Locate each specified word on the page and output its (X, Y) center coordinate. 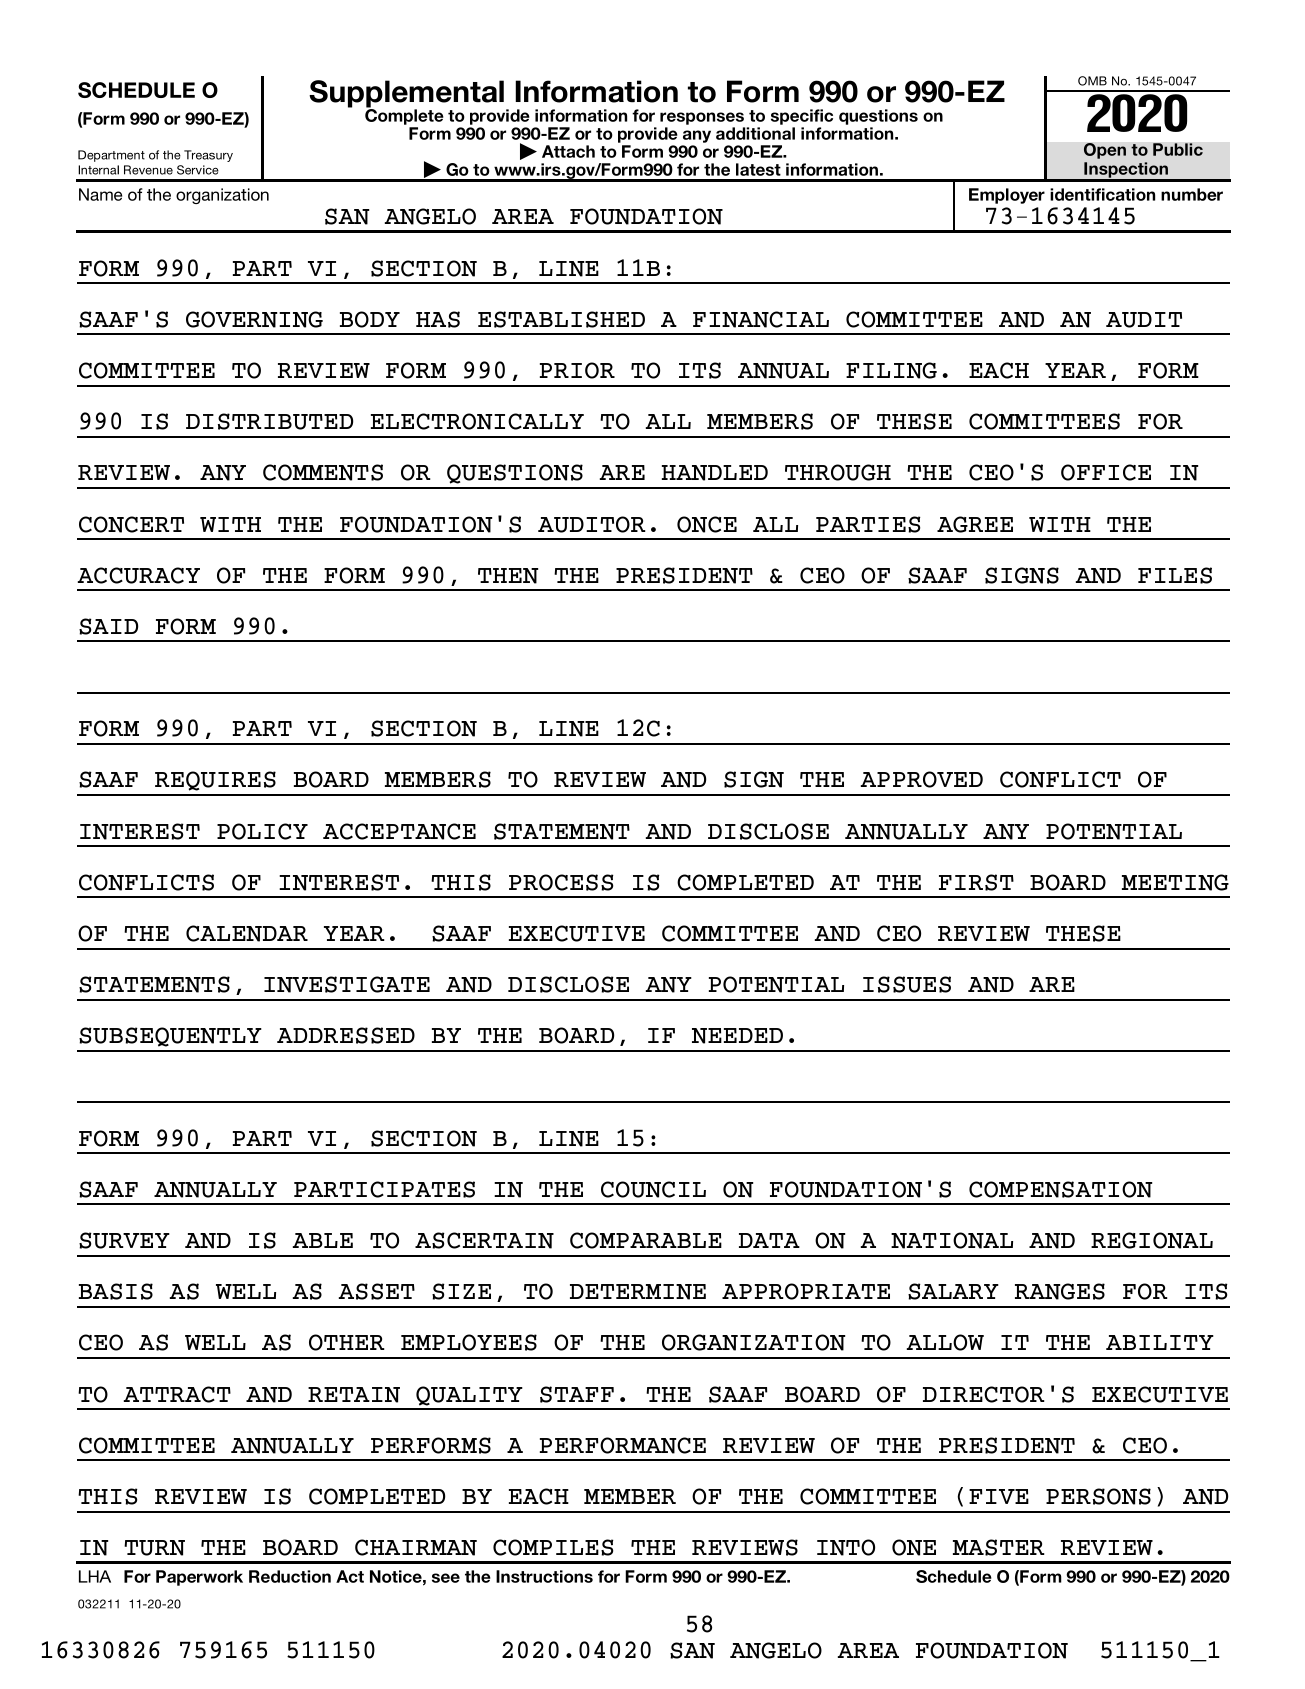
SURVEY (124, 1240)
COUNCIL (653, 1189)
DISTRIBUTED (269, 421)
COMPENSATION (1060, 1189)
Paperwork (199, 1578)
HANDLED (715, 473)
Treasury (208, 156)
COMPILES (553, 1547)
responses (702, 120)
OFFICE (1106, 472)
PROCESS (561, 882)
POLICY (262, 831)
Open (1105, 151)
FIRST (976, 882)
